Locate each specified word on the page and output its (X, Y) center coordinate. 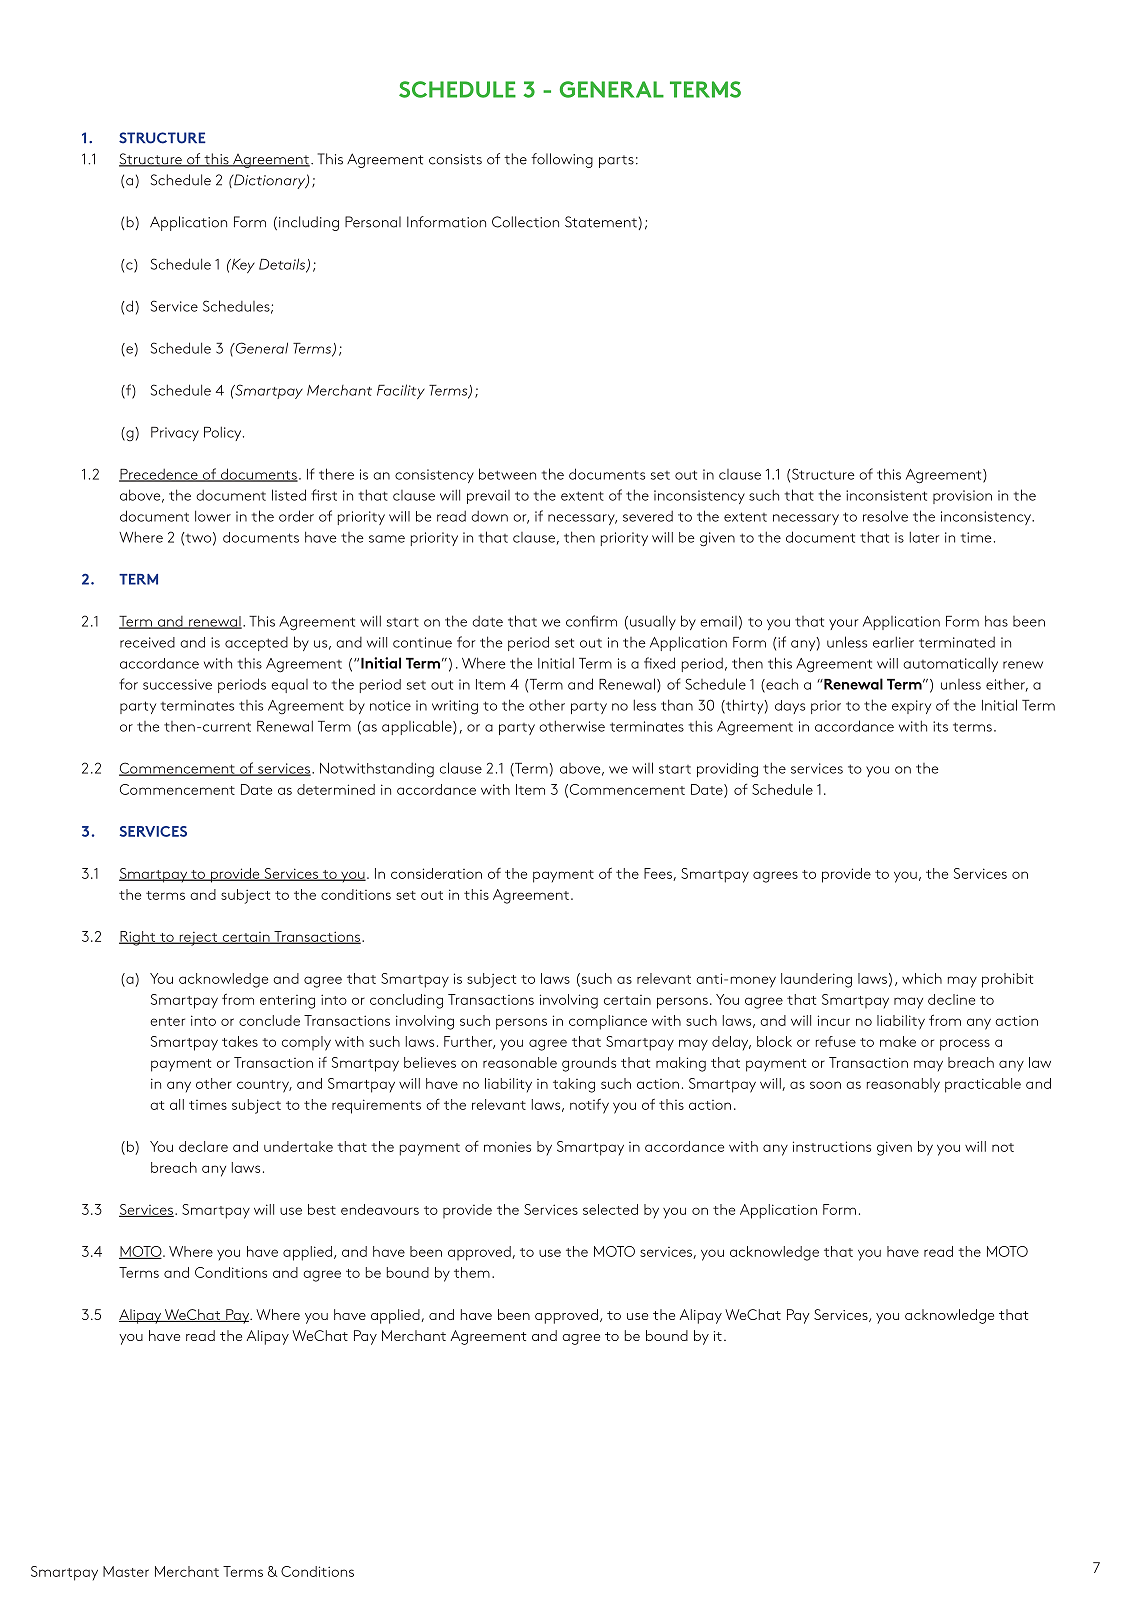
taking (574, 1085)
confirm (591, 621)
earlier (893, 642)
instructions (832, 1146)
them (472, 1272)
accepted (256, 644)
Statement (601, 222)
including (307, 223)
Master (126, 1571)
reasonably (903, 1085)
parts (616, 161)
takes (240, 1041)
